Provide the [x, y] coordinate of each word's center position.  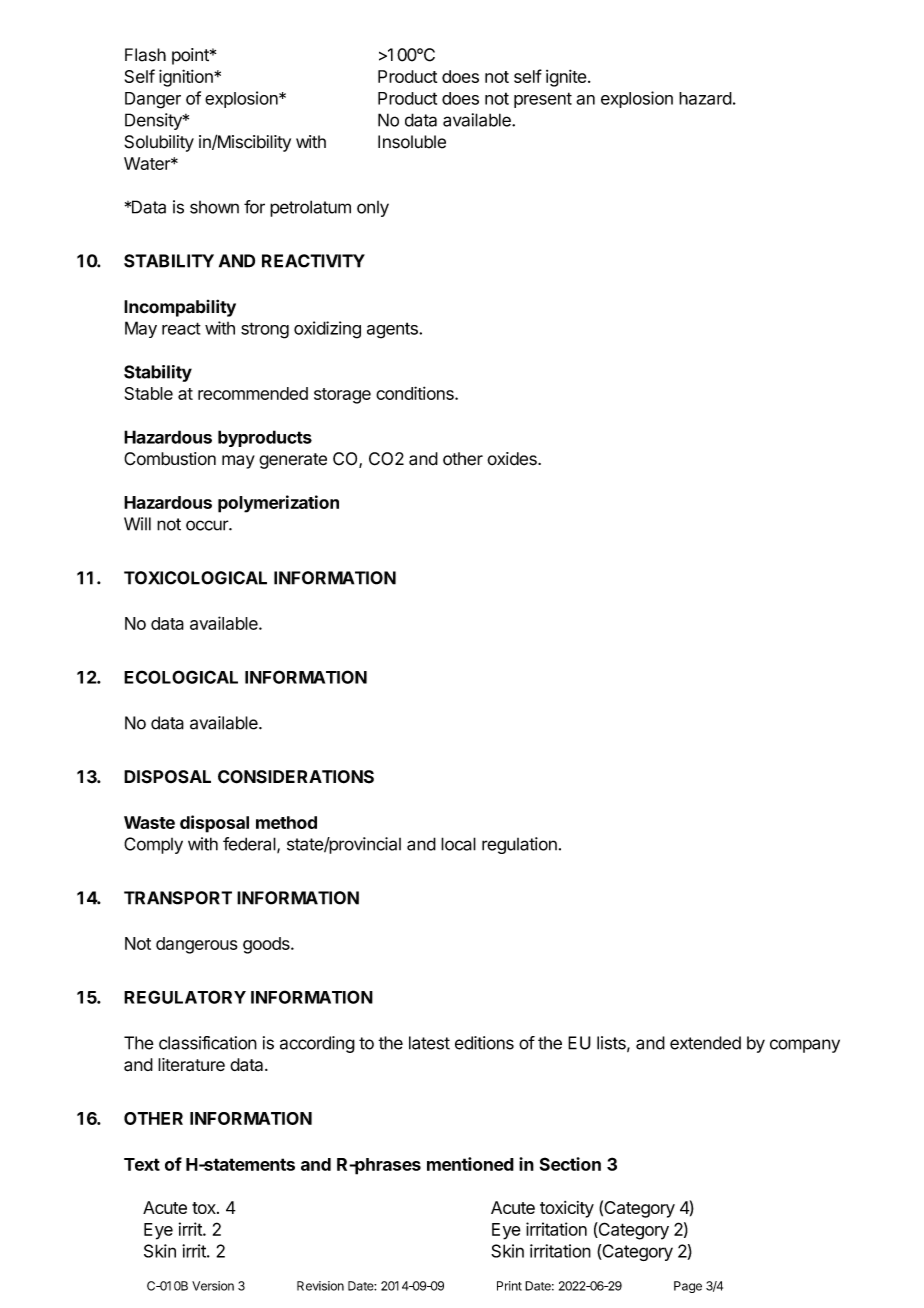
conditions [416, 393]
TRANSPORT [178, 898]
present [543, 100]
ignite [566, 78]
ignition [187, 78]
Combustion [170, 459]
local [458, 844]
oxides [513, 459]
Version [213, 1286]
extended [705, 1043]
